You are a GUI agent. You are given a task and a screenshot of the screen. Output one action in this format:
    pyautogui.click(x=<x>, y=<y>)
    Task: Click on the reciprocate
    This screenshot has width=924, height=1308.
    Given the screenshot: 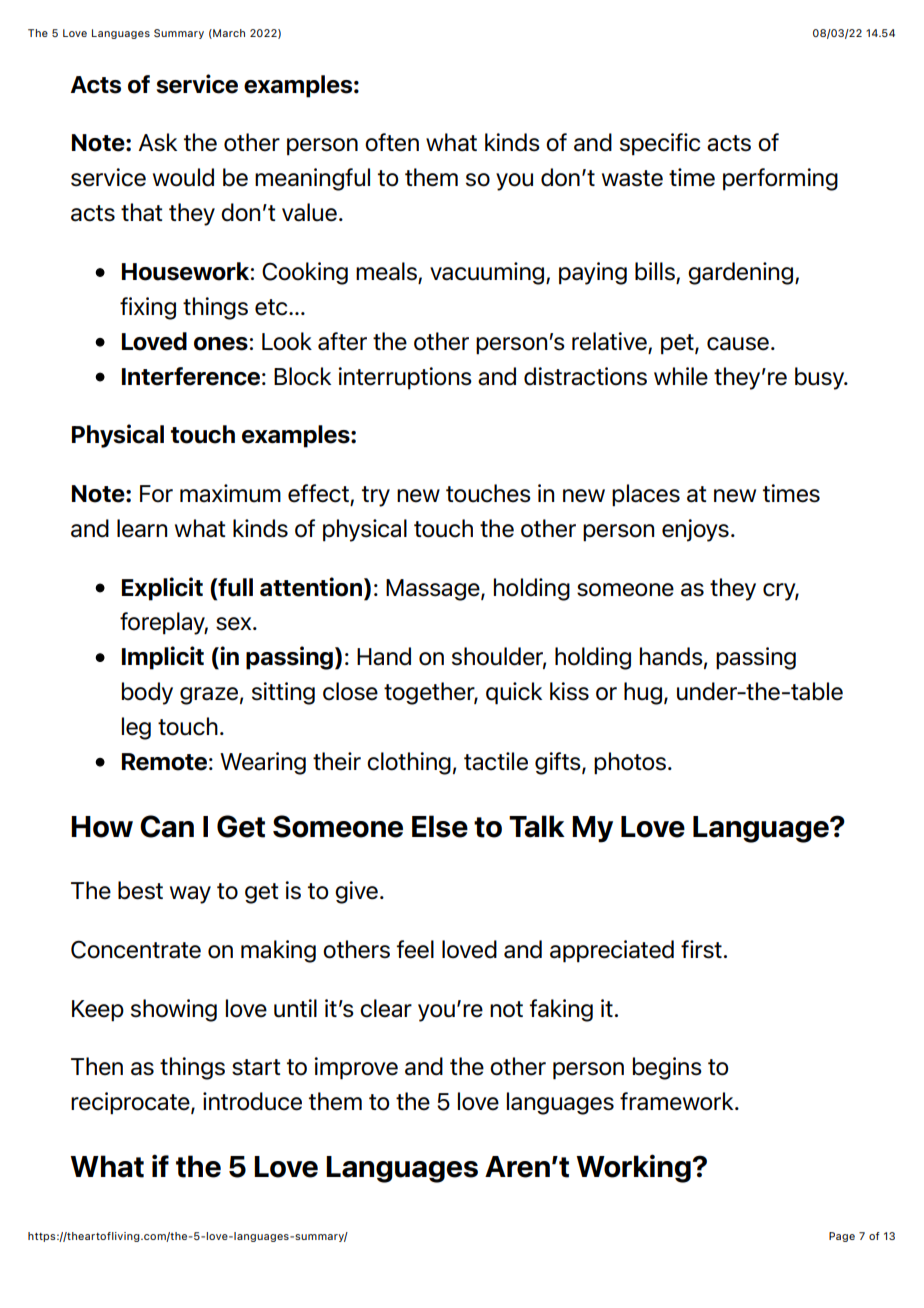 What is the action you would take?
    pyautogui.click(x=131, y=1103)
